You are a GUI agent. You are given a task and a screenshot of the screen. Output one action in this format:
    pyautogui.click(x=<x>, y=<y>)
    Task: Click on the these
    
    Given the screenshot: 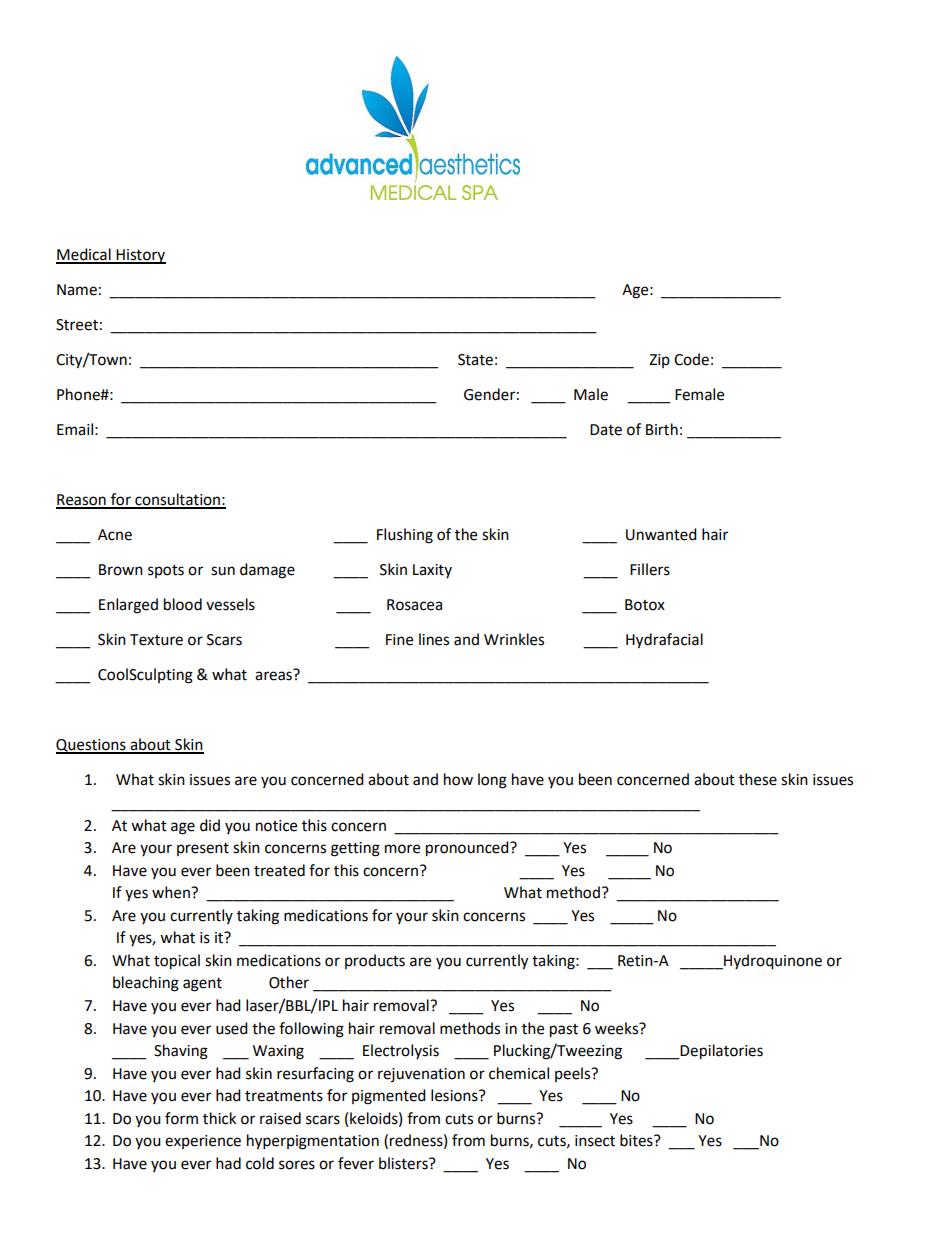 What is the action you would take?
    pyautogui.click(x=758, y=779)
